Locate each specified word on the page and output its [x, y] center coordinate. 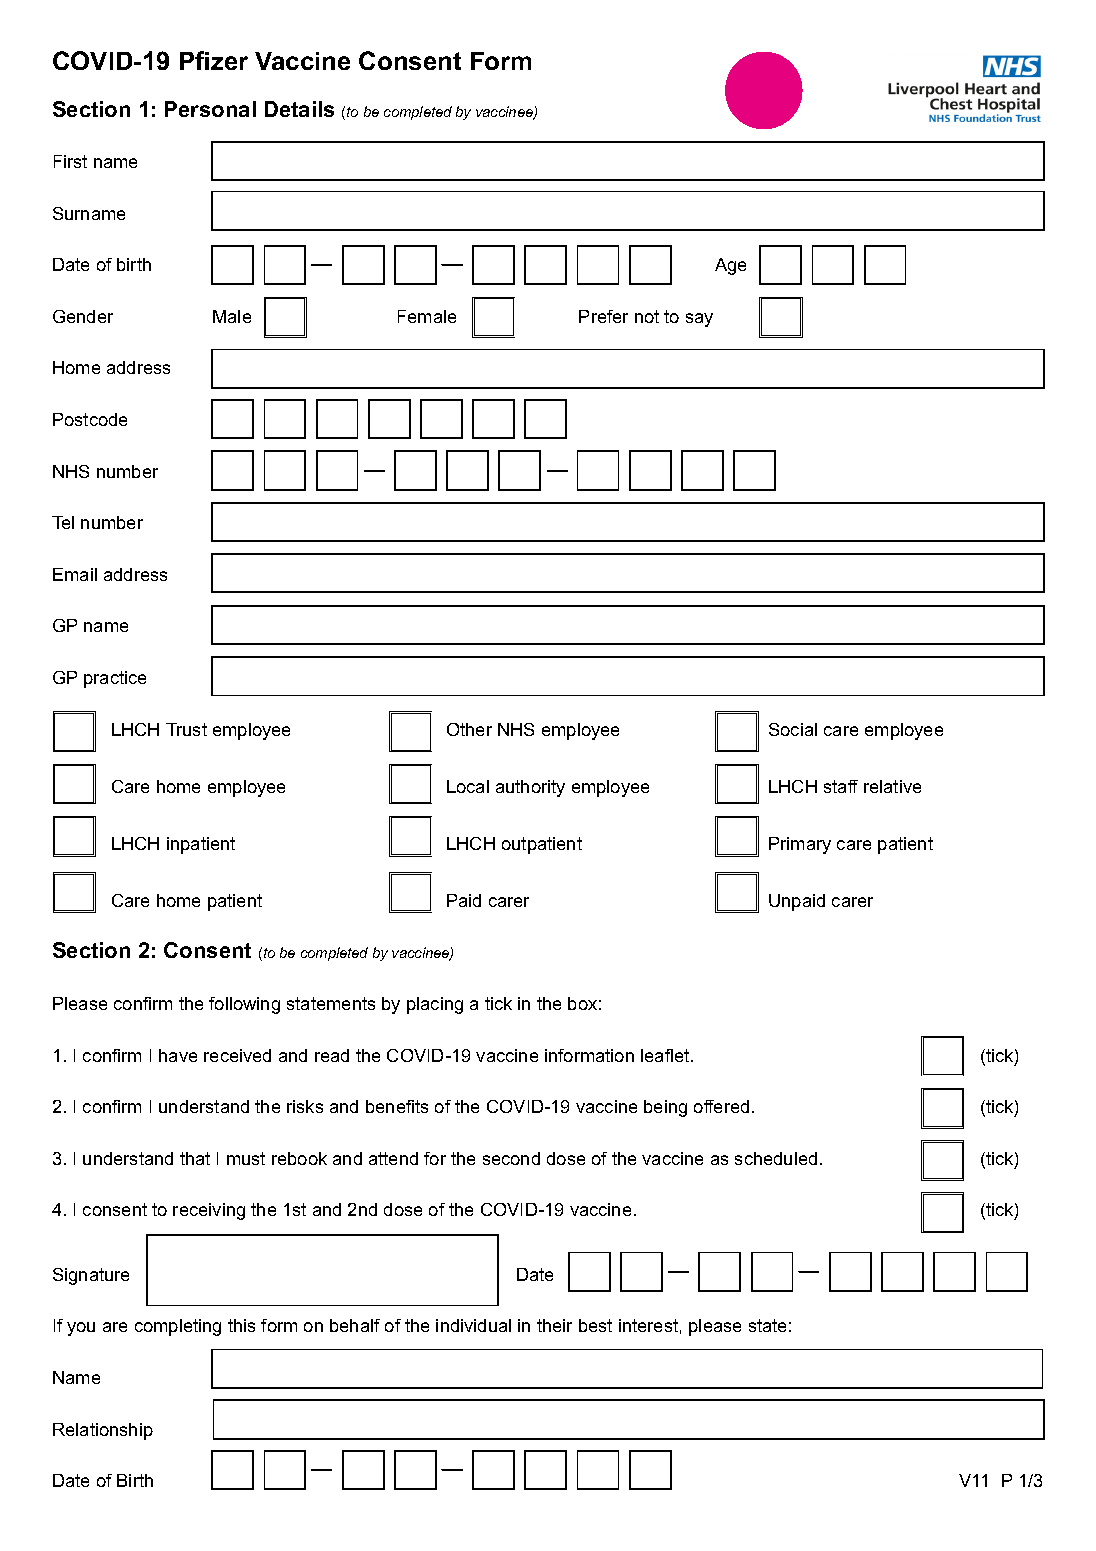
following [244, 1005]
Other [469, 729]
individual [473, 1325]
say [699, 320]
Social [793, 729]
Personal [210, 109]
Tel [63, 522]
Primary [800, 845]
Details [299, 109]
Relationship [103, 1431]
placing [435, 1005]
